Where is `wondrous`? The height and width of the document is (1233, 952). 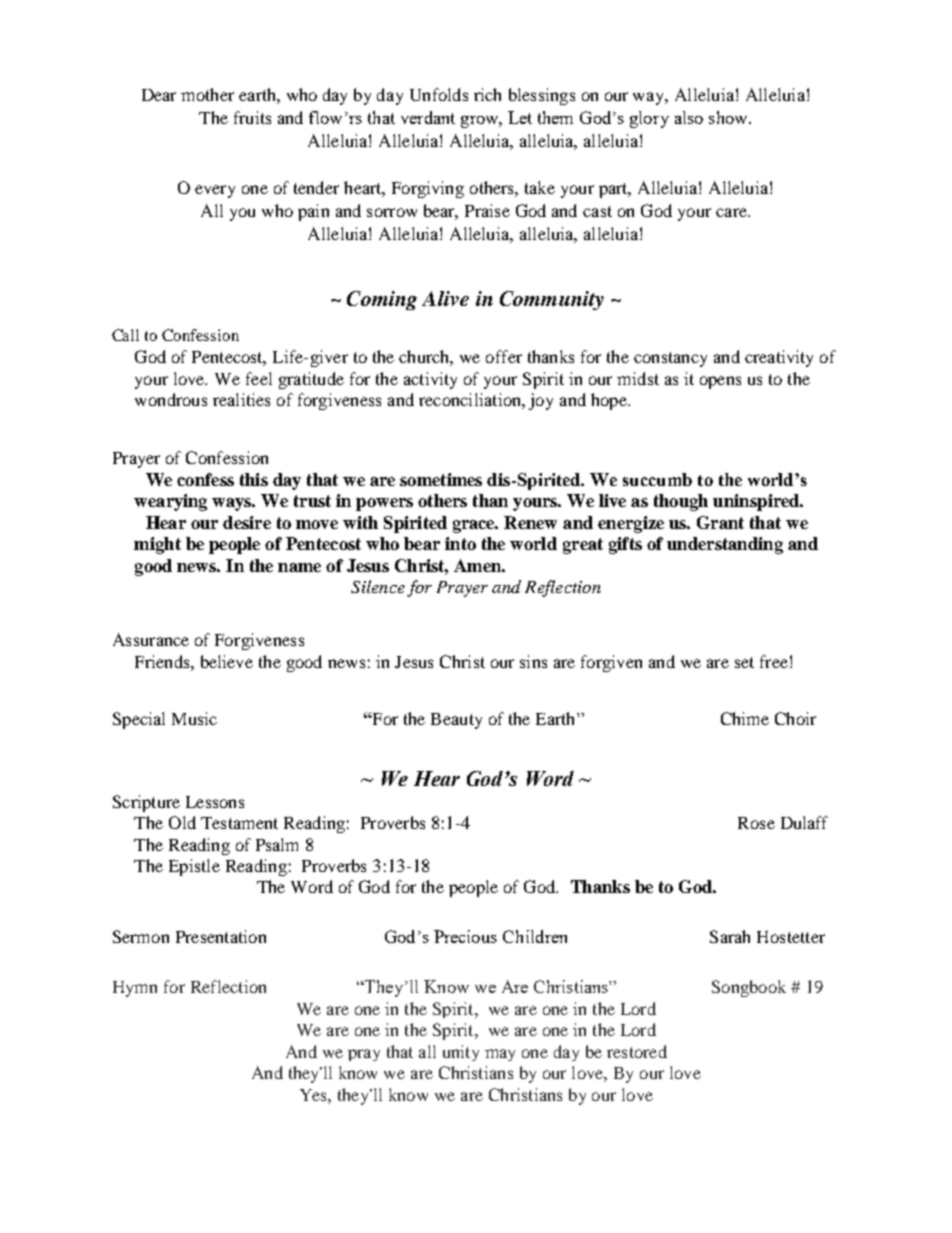
wondrous is located at coordinates (171, 399).
